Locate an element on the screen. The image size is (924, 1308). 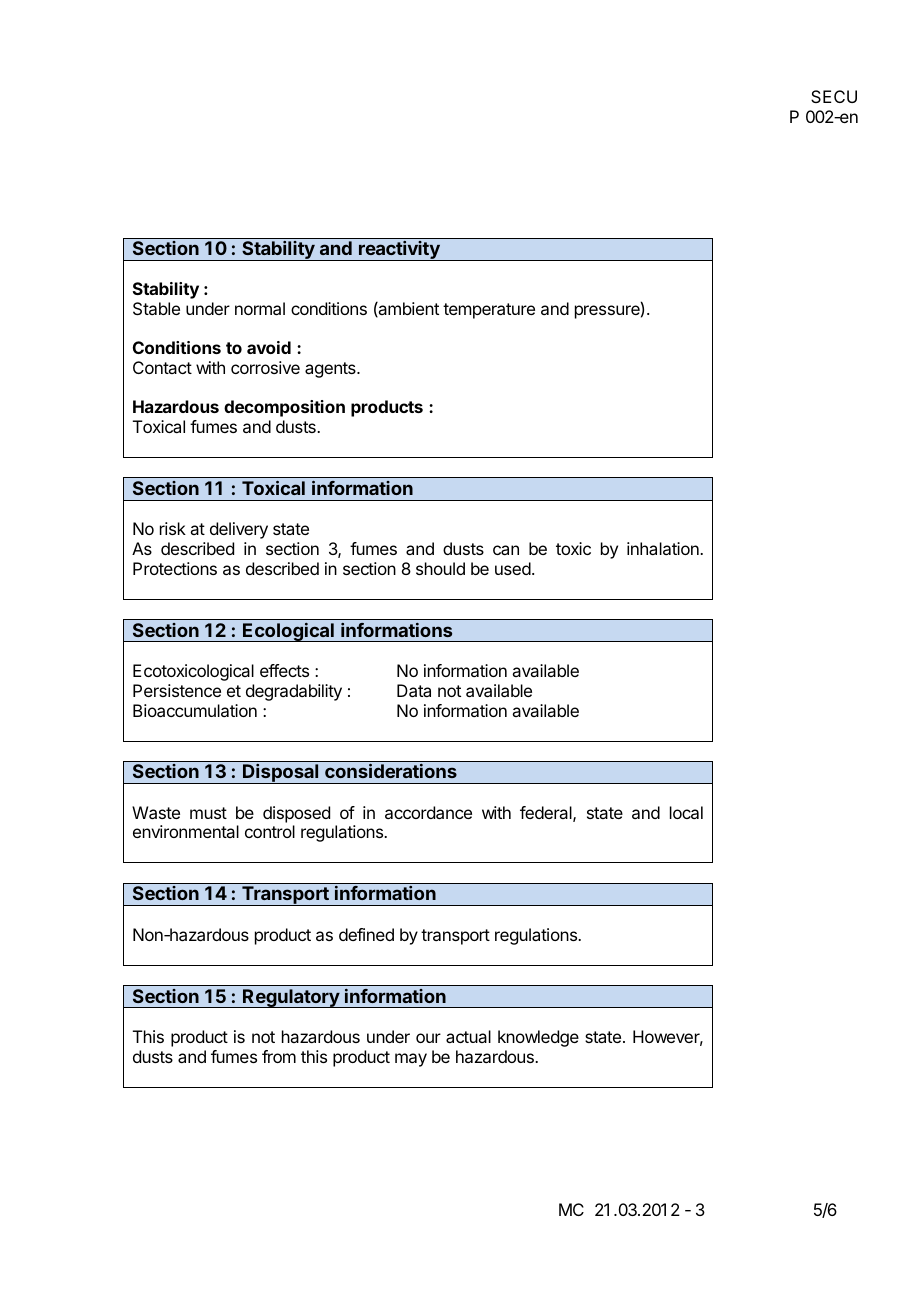
Data is located at coordinates (414, 690).
